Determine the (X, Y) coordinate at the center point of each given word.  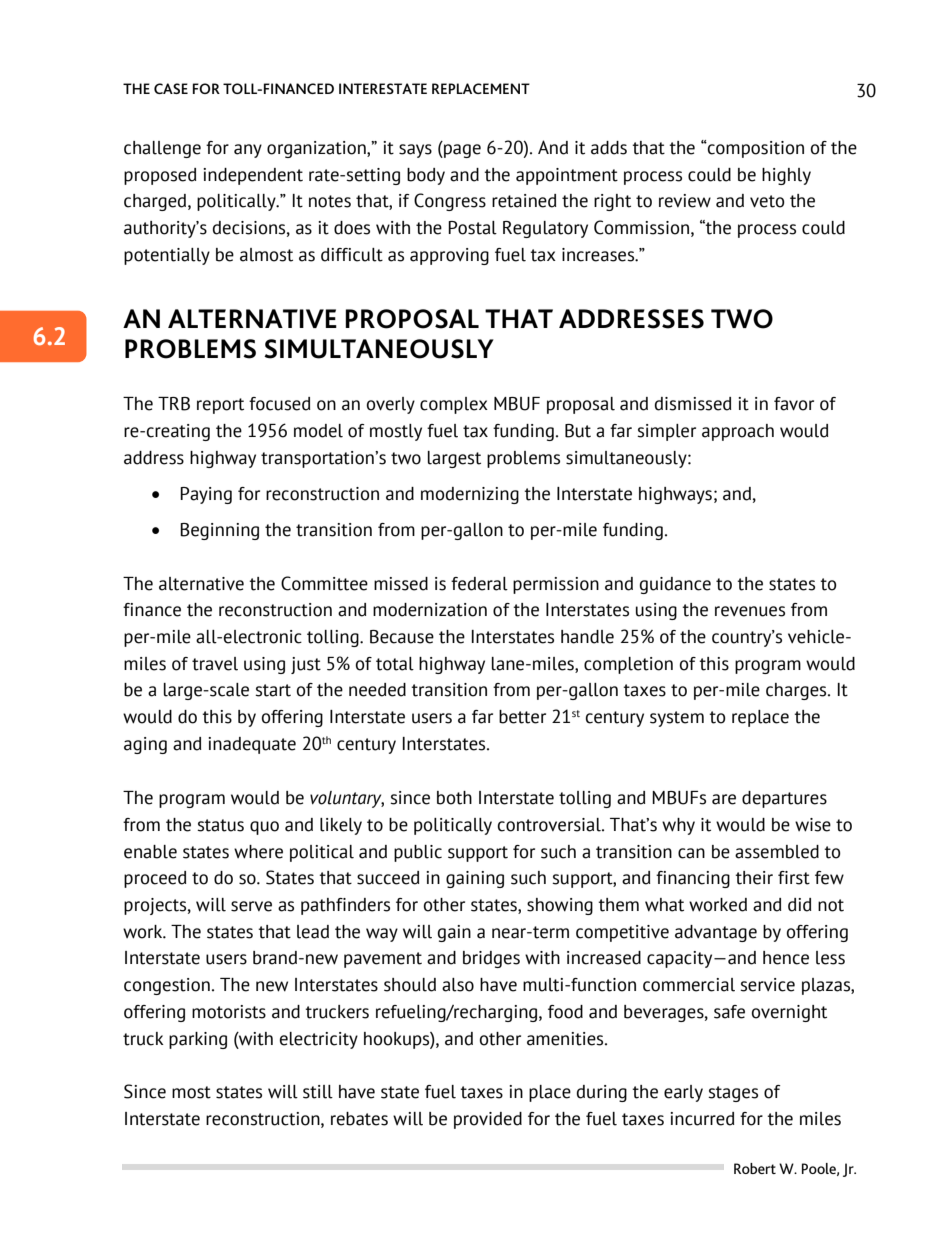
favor (794, 404)
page (461, 151)
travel (215, 664)
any (248, 151)
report (220, 406)
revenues (750, 611)
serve (251, 906)
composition (755, 149)
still (318, 1092)
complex (454, 405)
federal (479, 584)
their (754, 878)
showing (560, 906)
